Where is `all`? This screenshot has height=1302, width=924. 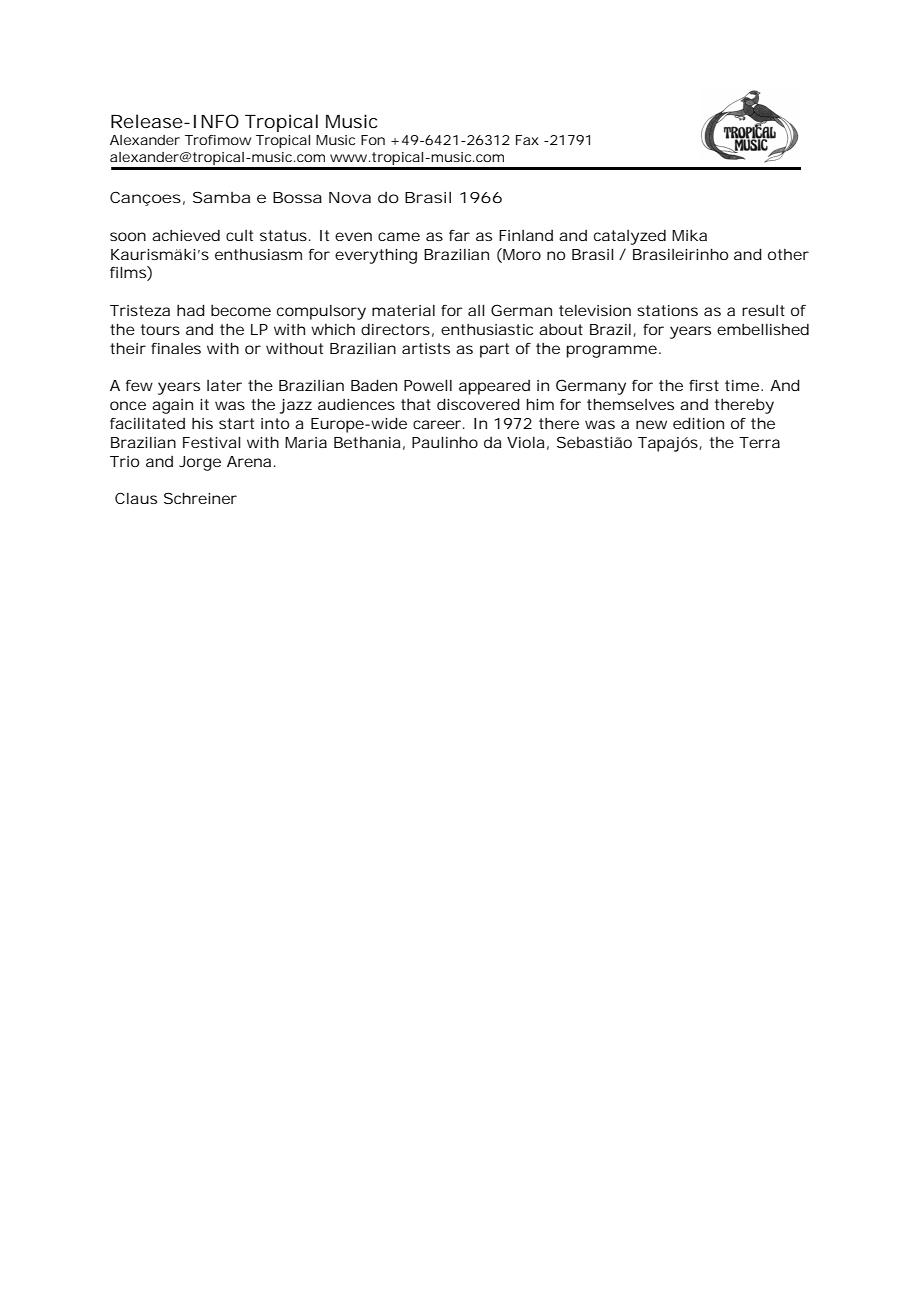 all is located at coordinates (476, 310).
